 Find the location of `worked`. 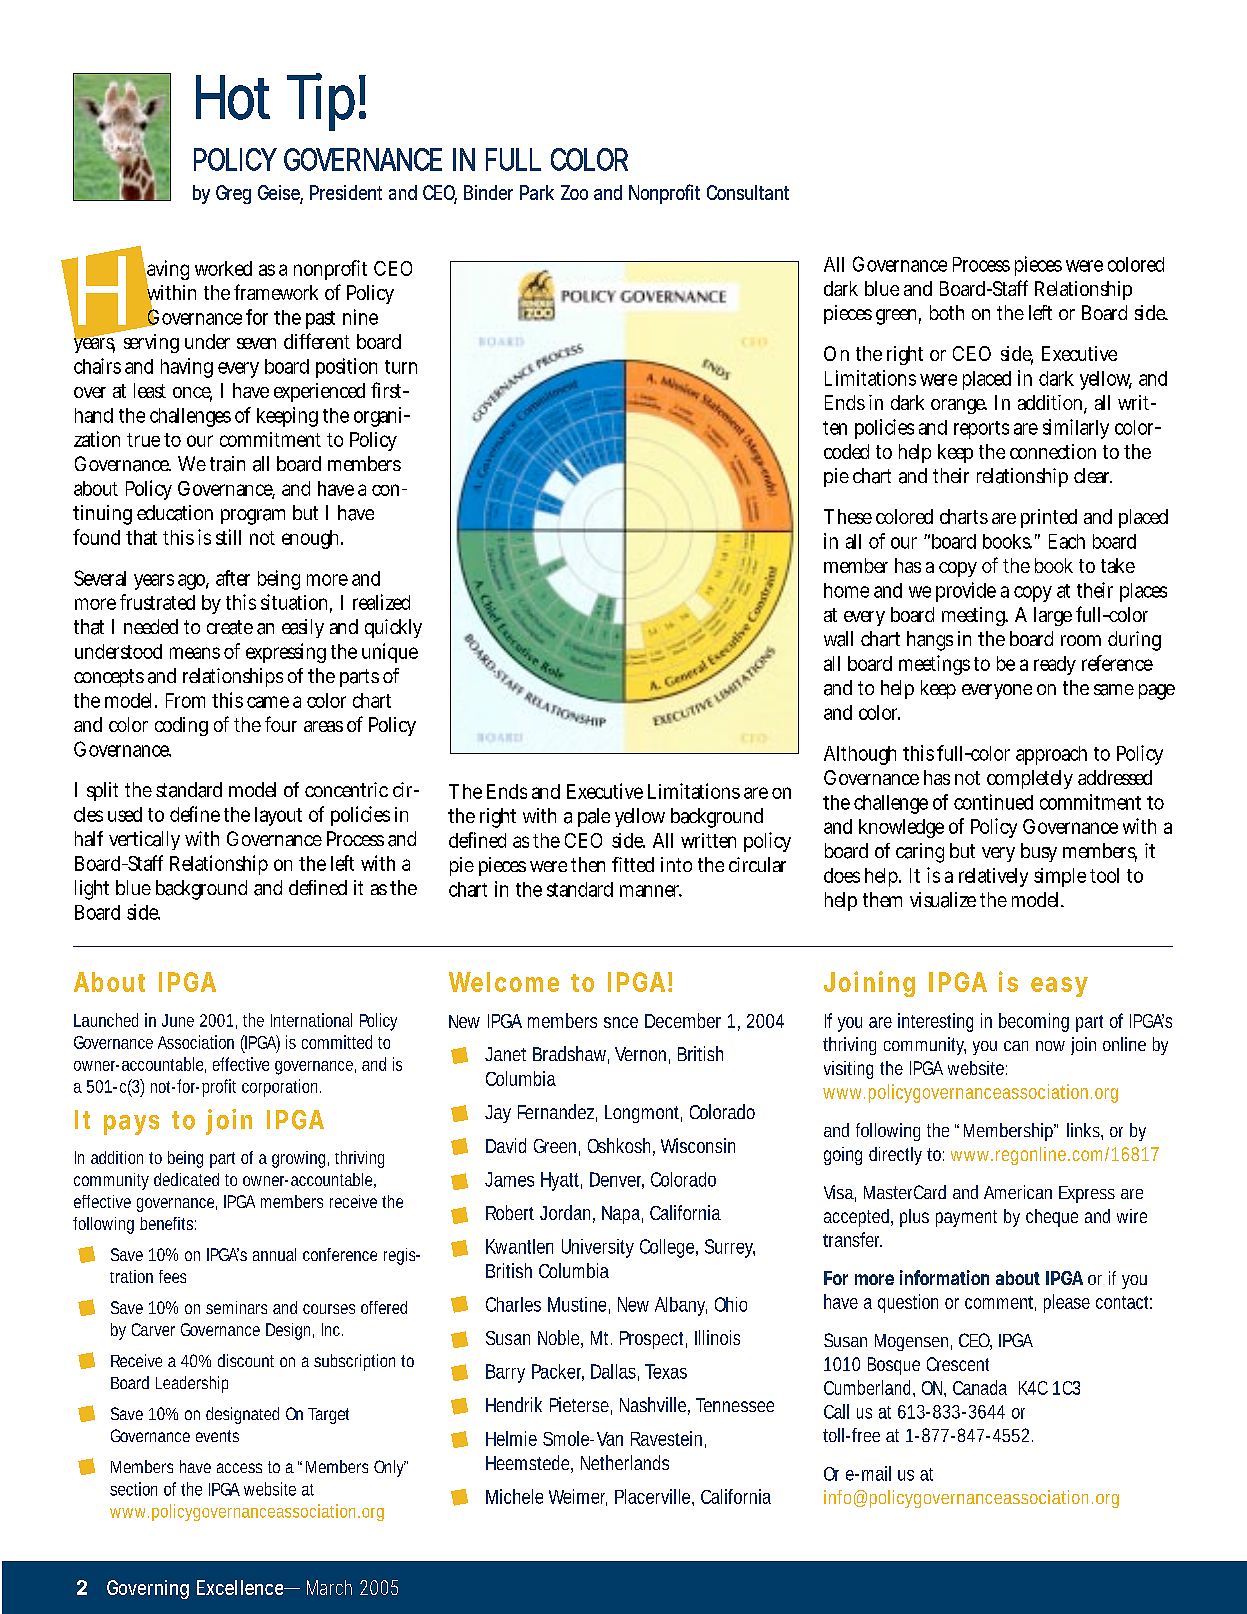

worked is located at coordinates (223, 268).
